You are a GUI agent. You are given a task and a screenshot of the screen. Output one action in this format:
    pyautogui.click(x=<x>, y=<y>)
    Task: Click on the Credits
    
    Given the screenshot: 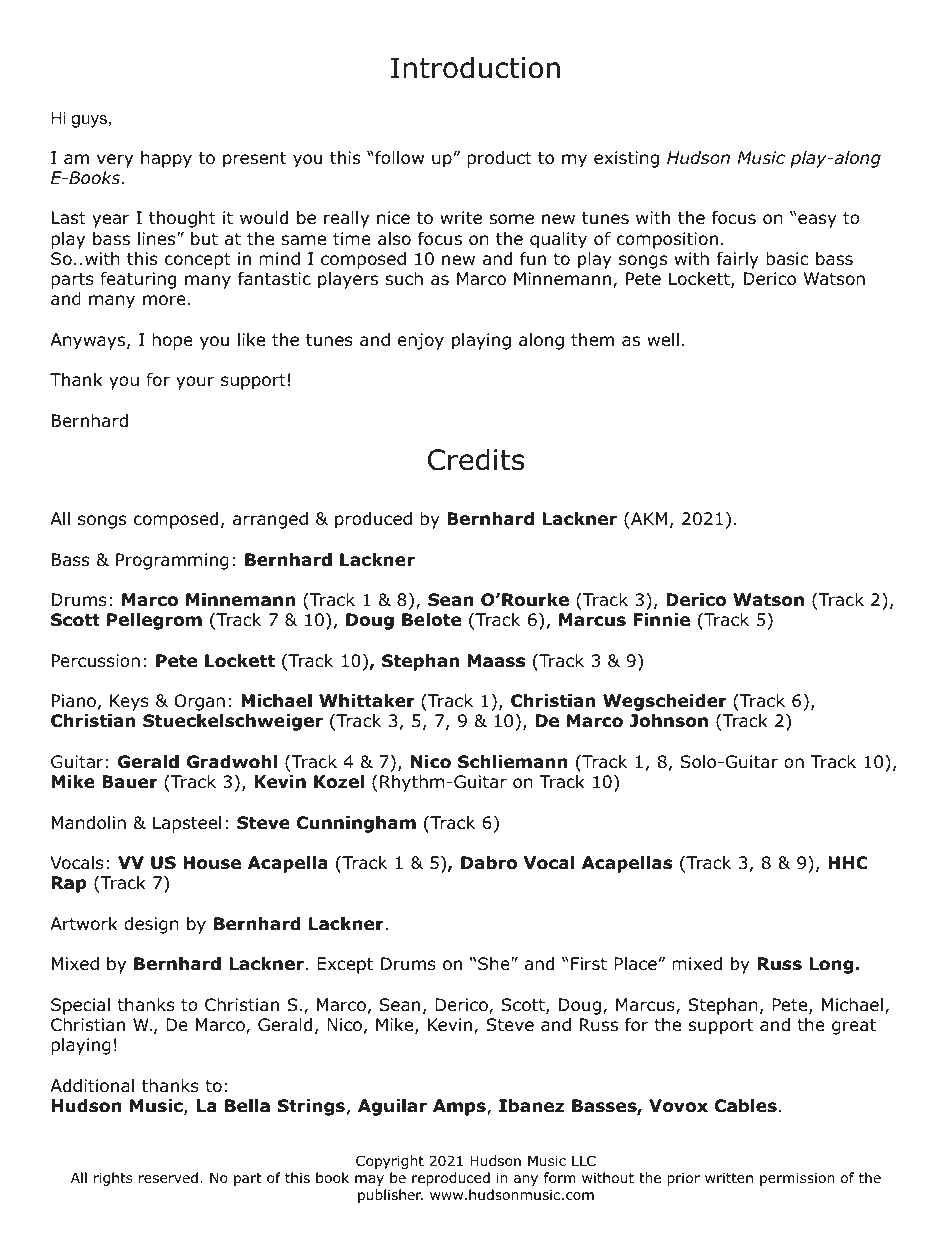 What is the action you would take?
    pyautogui.click(x=476, y=459)
